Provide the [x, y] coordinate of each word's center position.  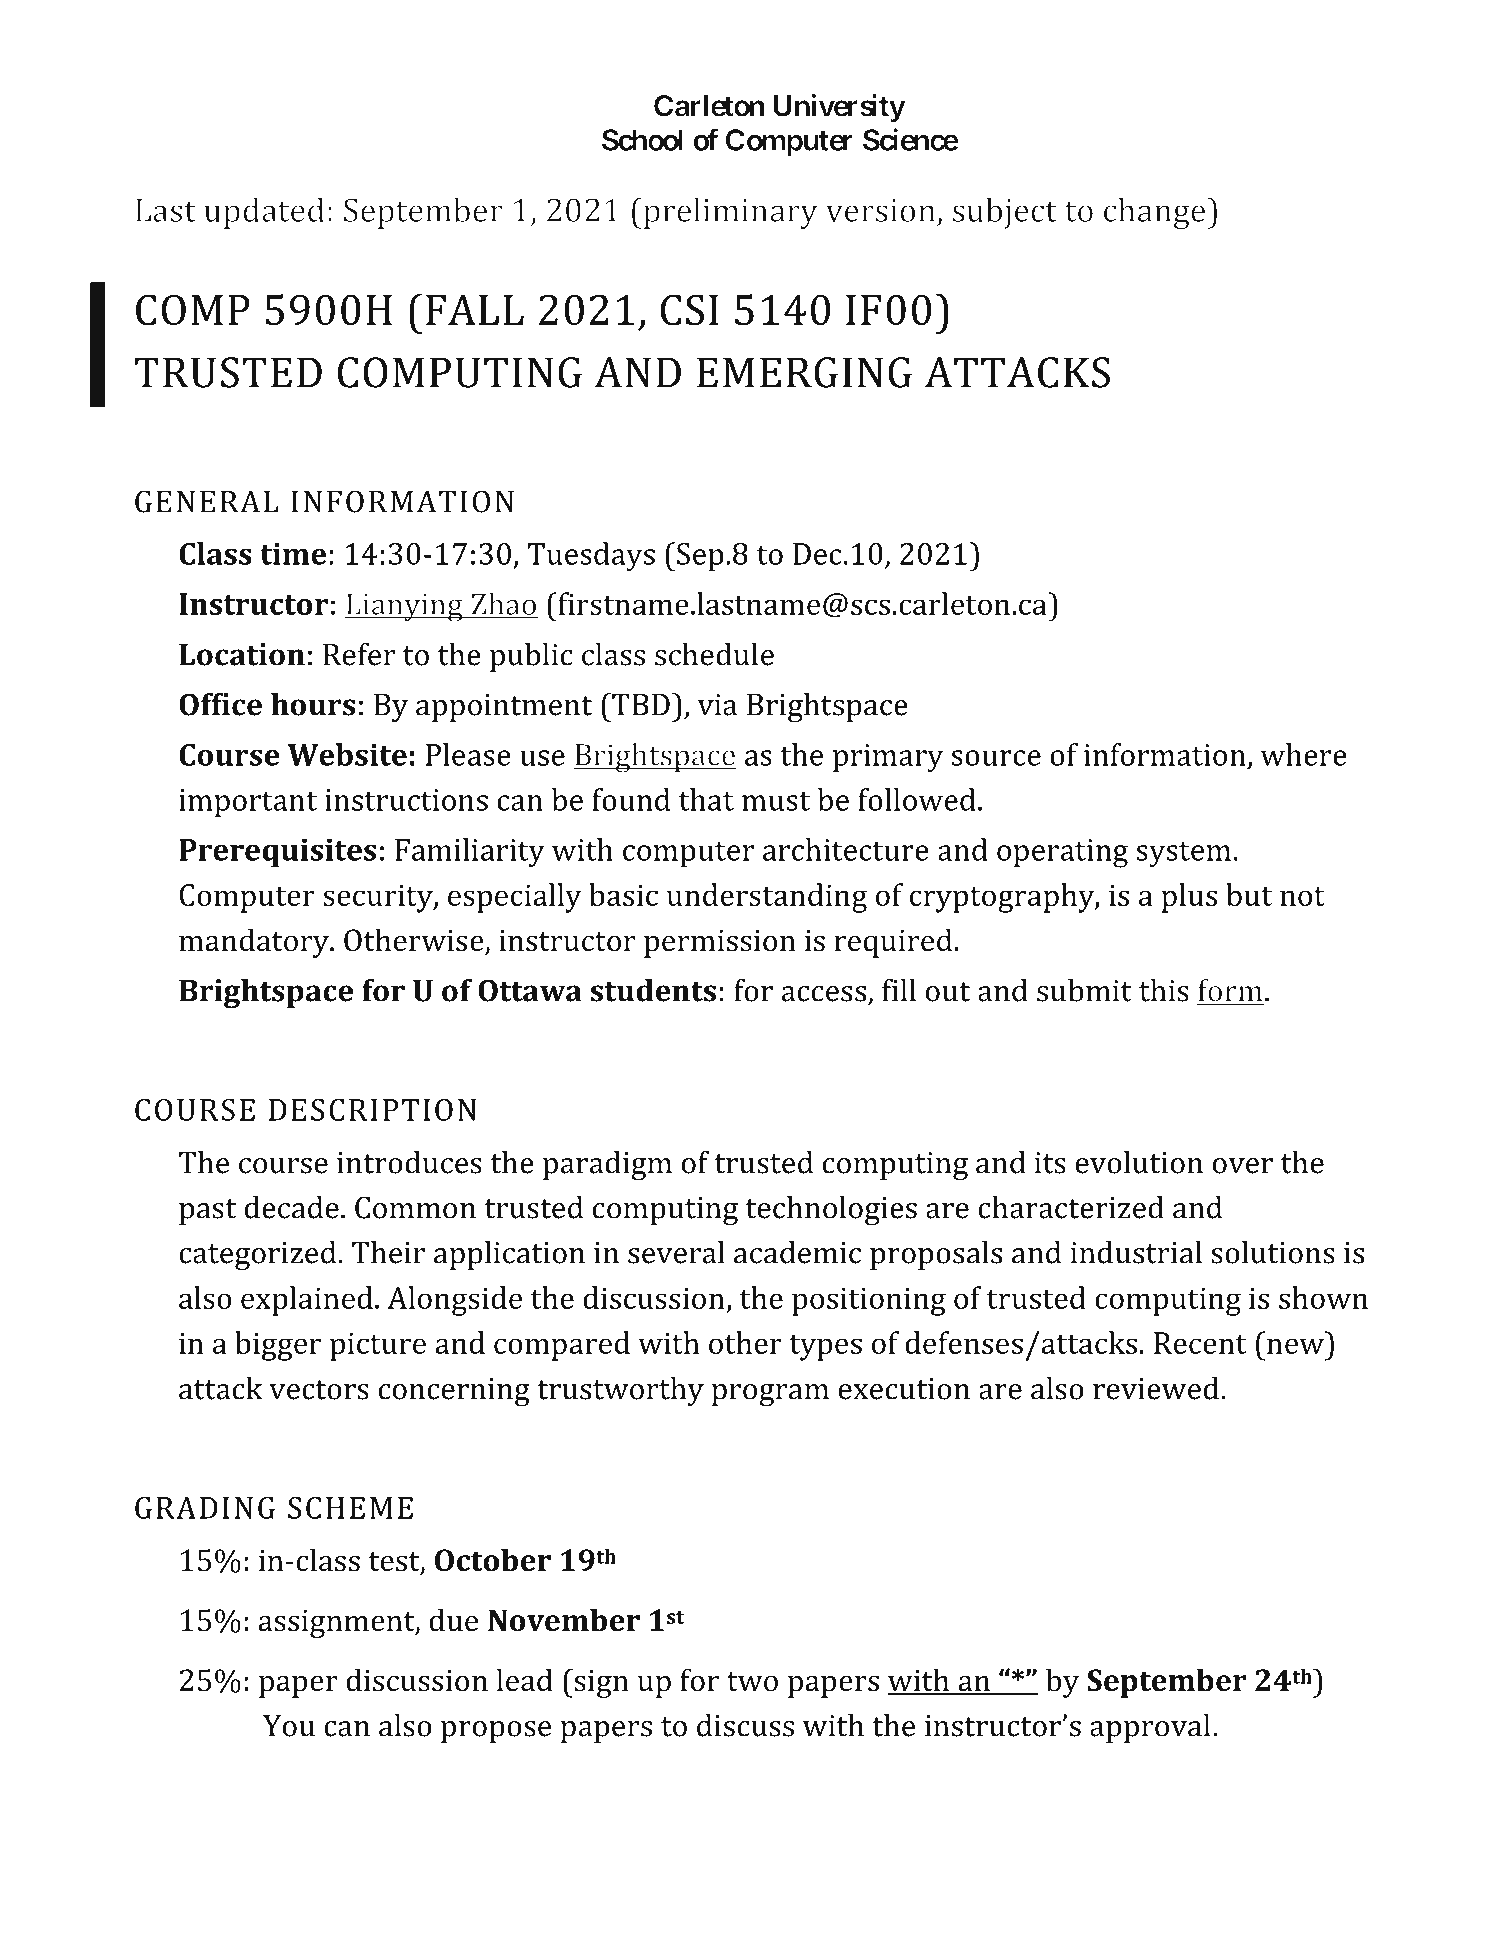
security [379, 898]
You [289, 1726]
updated [264, 213]
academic [797, 1252]
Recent [1200, 1343]
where [1304, 754]
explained [307, 1301]
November [564, 1620]
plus [1189, 898]
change [1156, 213]
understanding [767, 898]
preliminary [729, 213]
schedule [714, 654]
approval [1150, 1728]
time [293, 553]
